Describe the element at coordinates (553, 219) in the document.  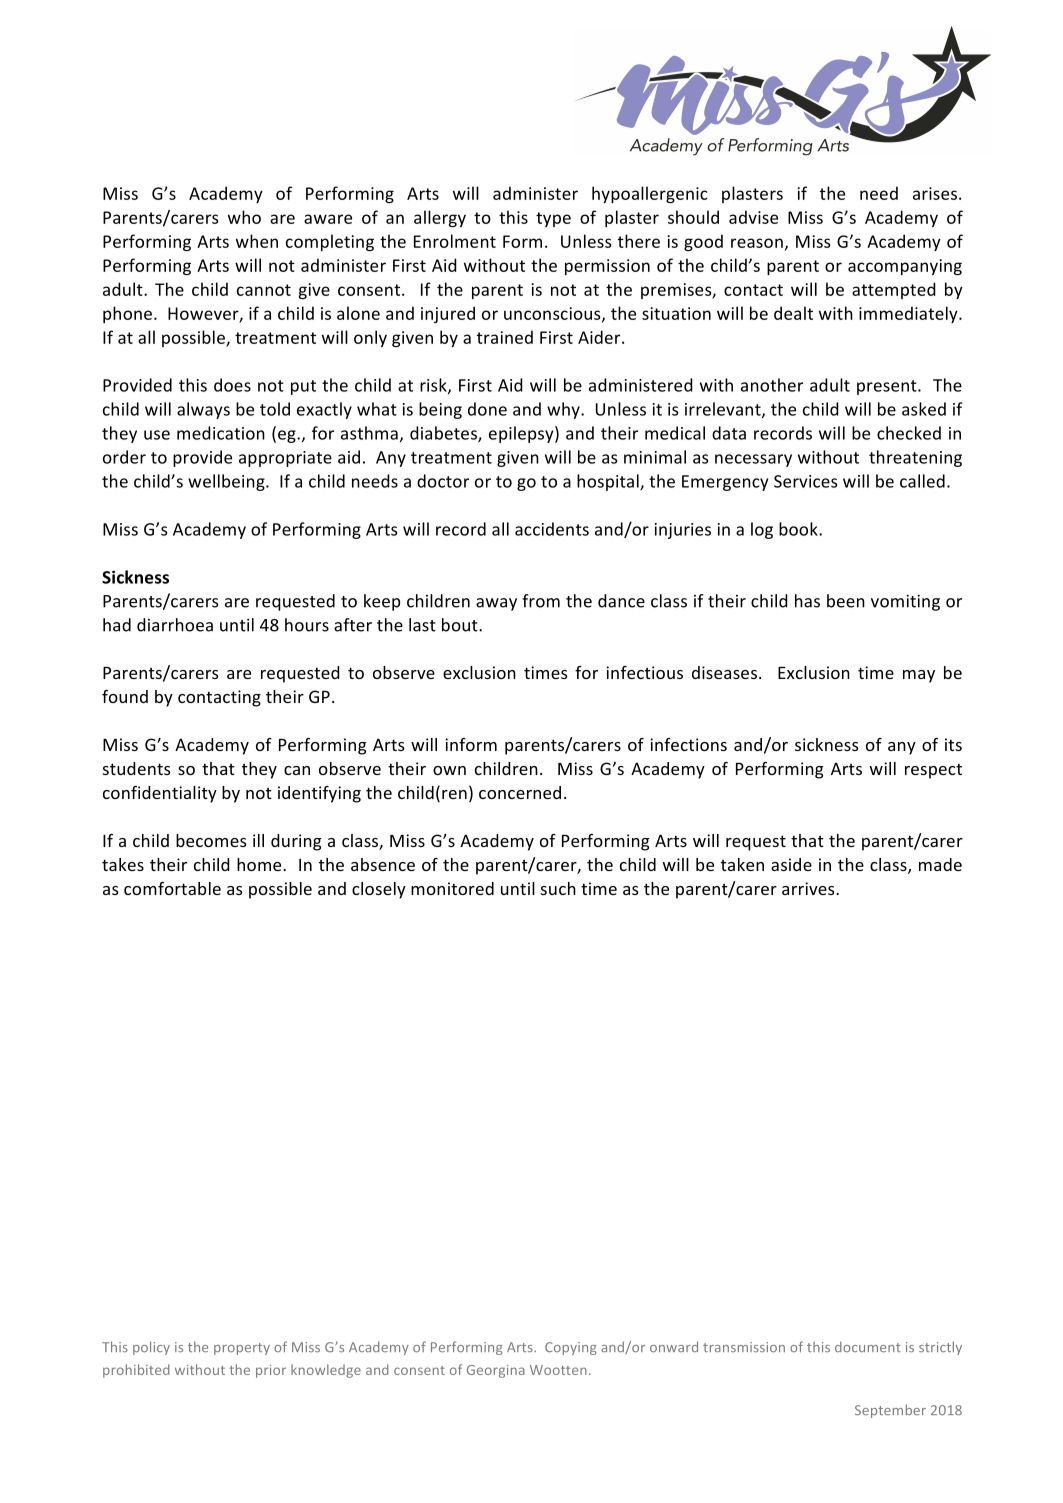
I see `type` at that location.
